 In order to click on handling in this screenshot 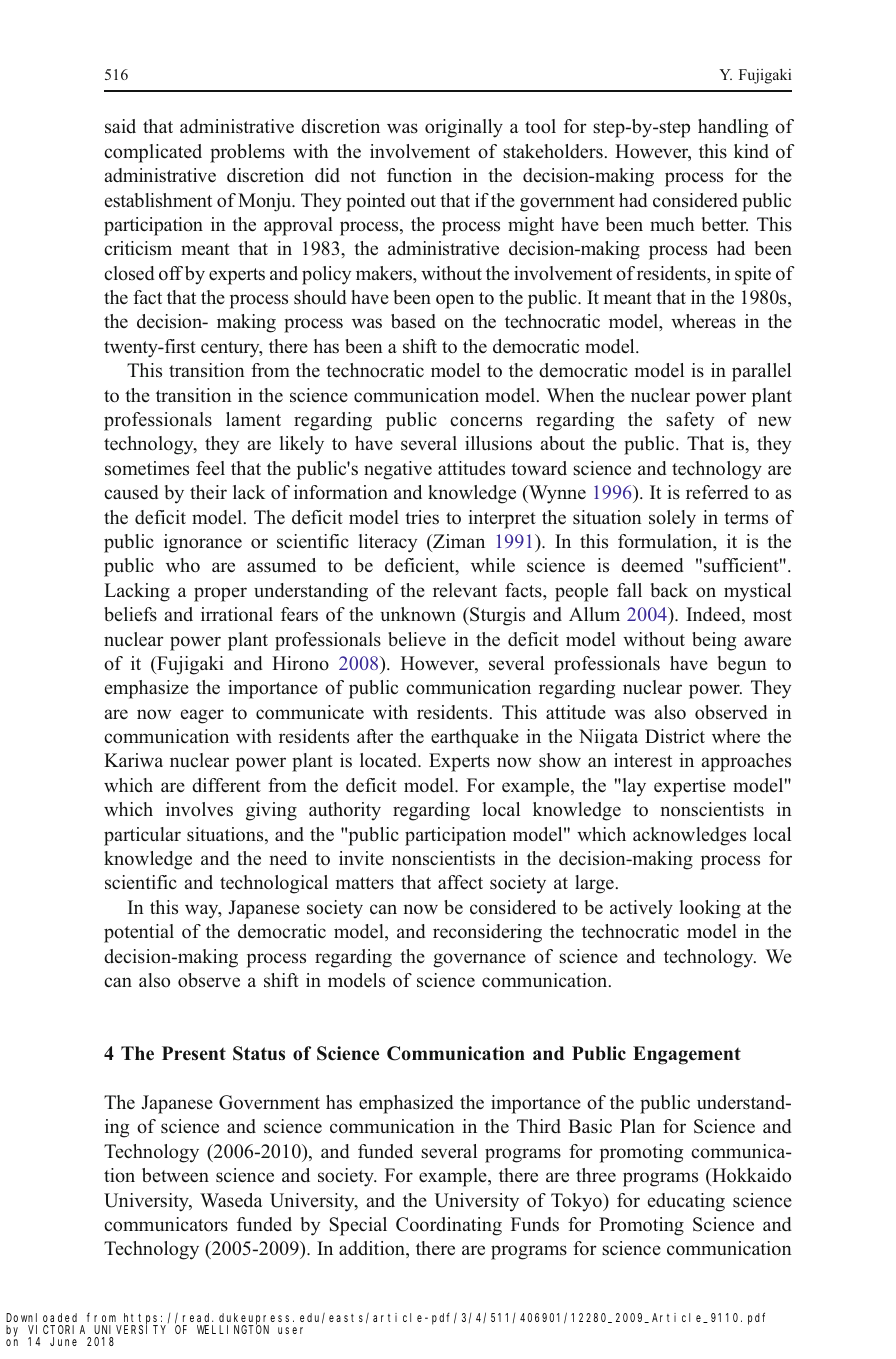, I will do `click(733, 128)`.
